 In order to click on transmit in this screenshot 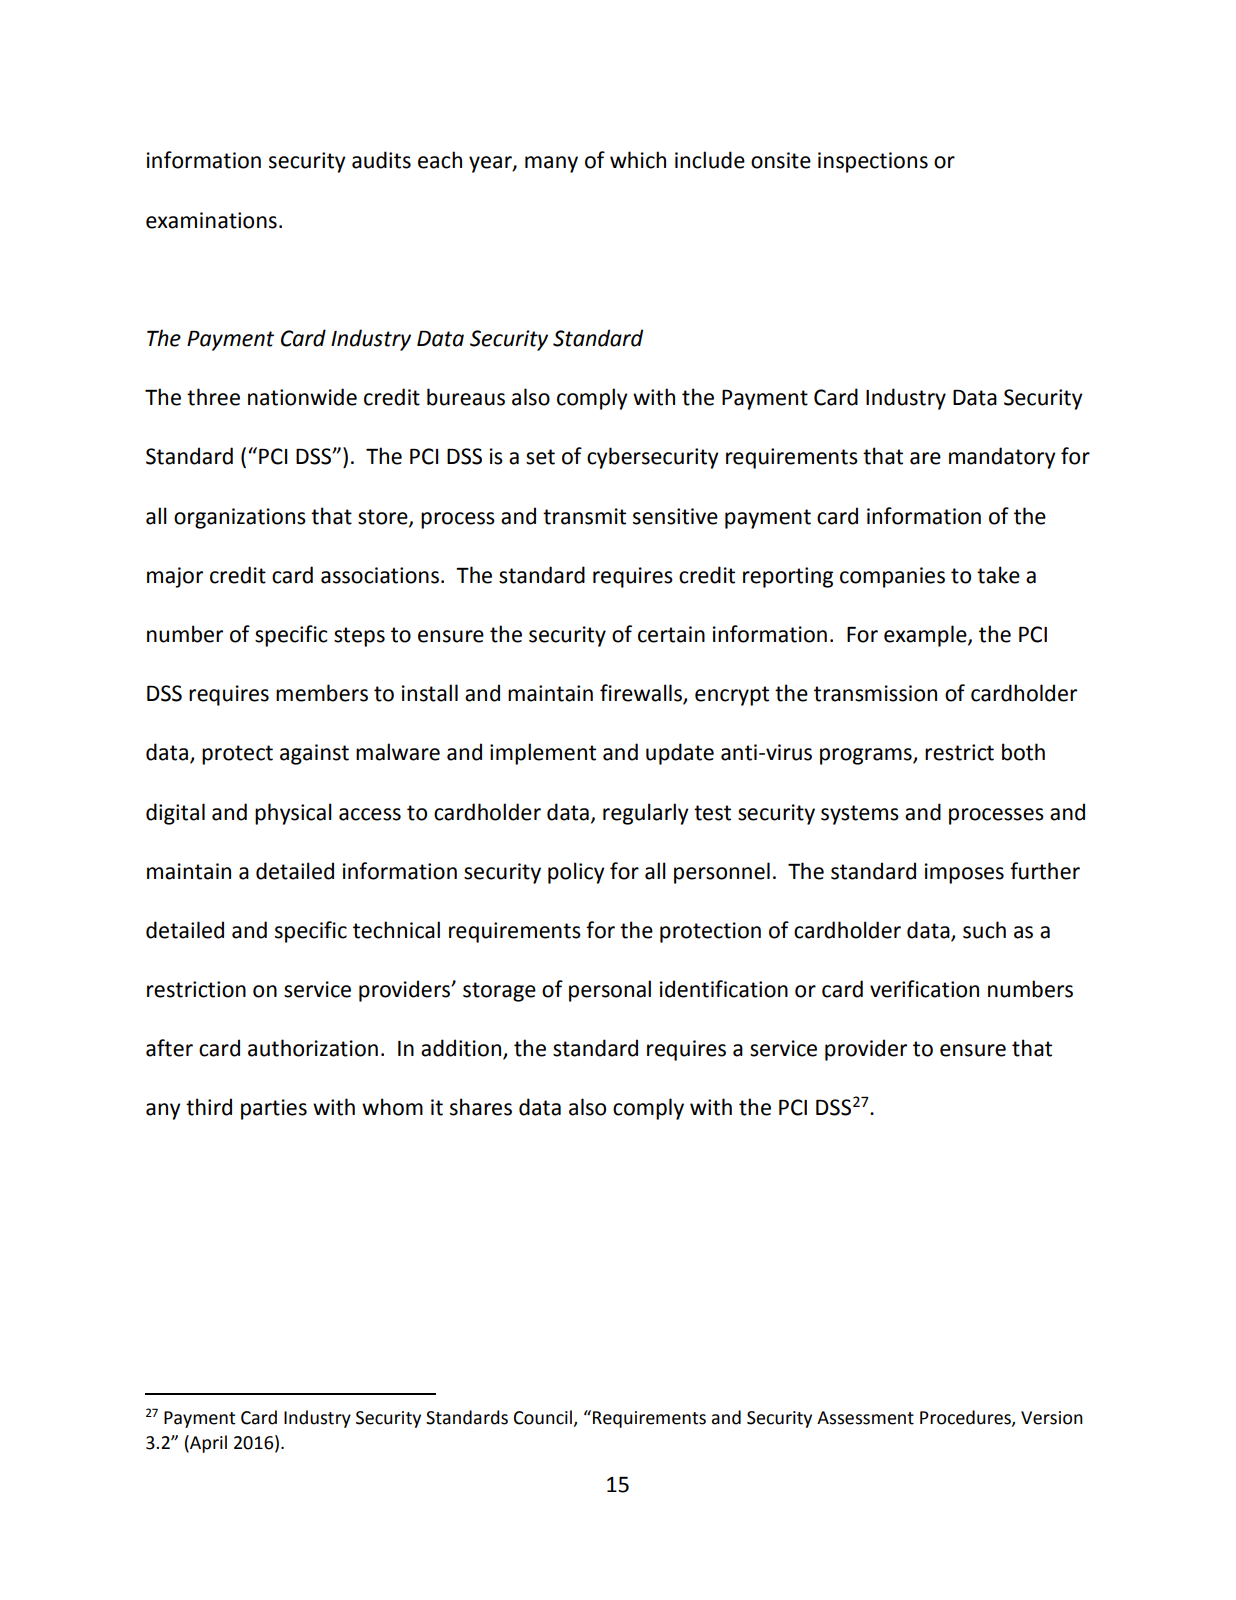, I will do `click(584, 516)`.
